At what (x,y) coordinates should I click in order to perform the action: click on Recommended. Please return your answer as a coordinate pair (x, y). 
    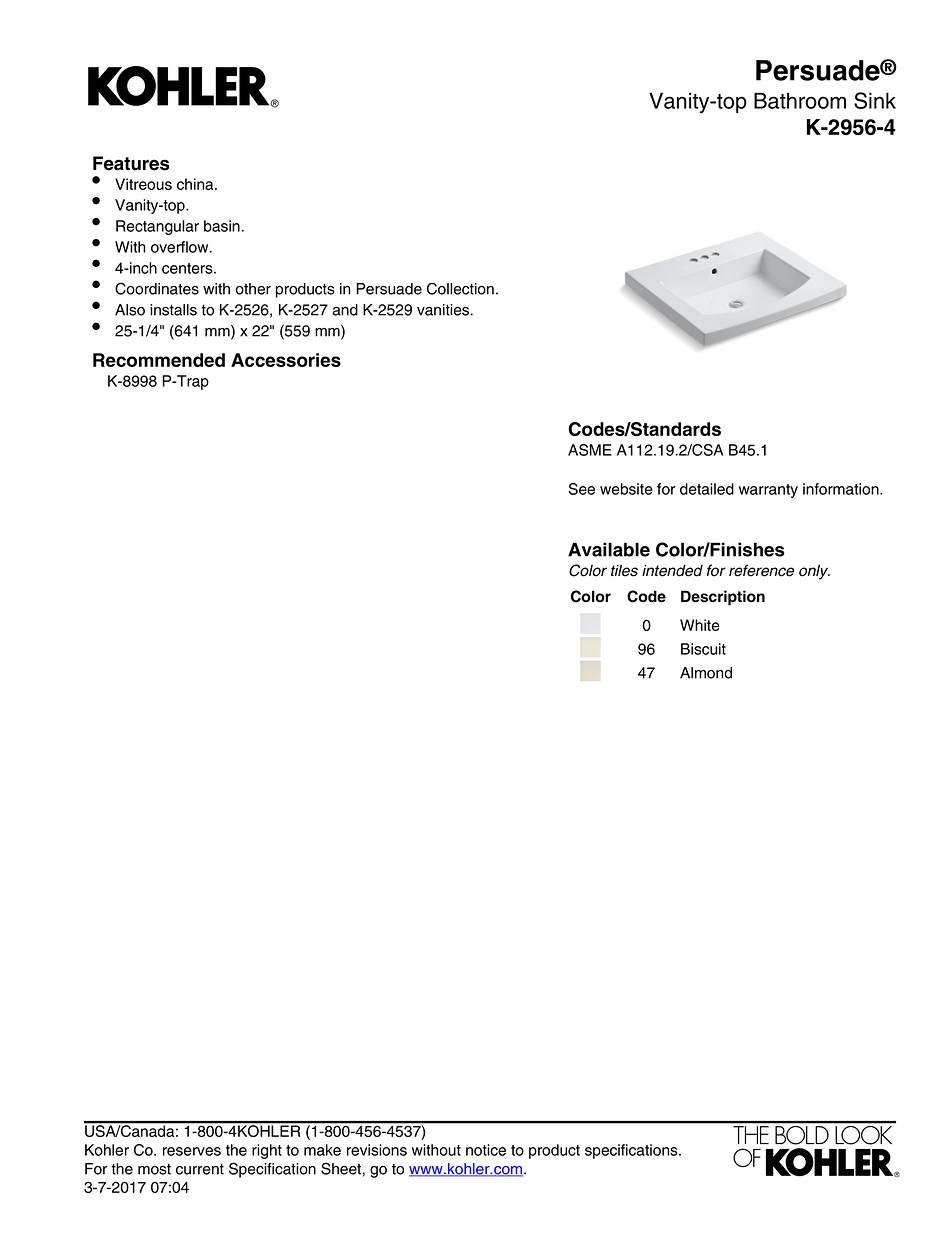
    Looking at the image, I should click on (159, 360).
